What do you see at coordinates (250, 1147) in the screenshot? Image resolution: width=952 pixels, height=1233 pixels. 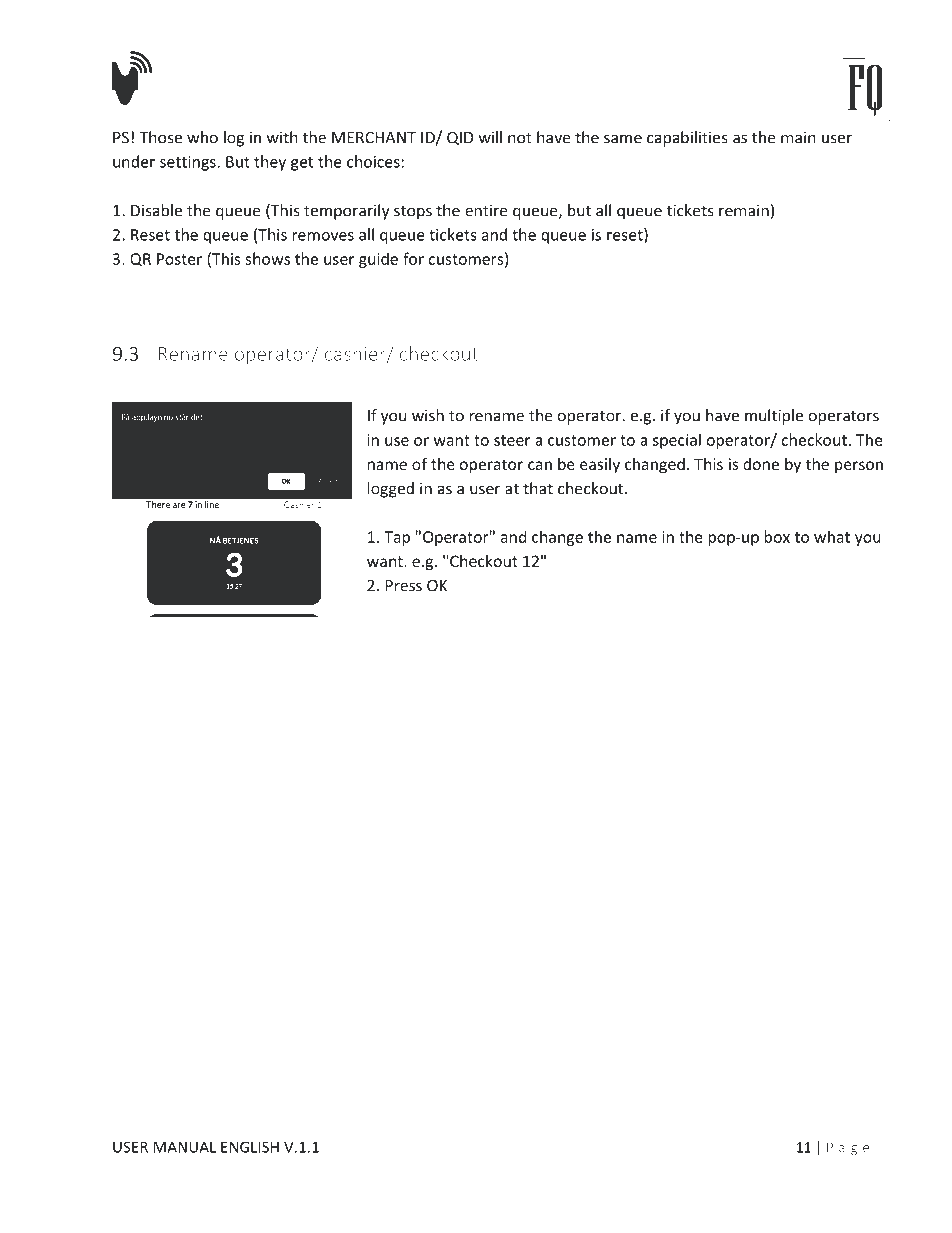 I see `ENGLISH` at bounding box center [250, 1147].
